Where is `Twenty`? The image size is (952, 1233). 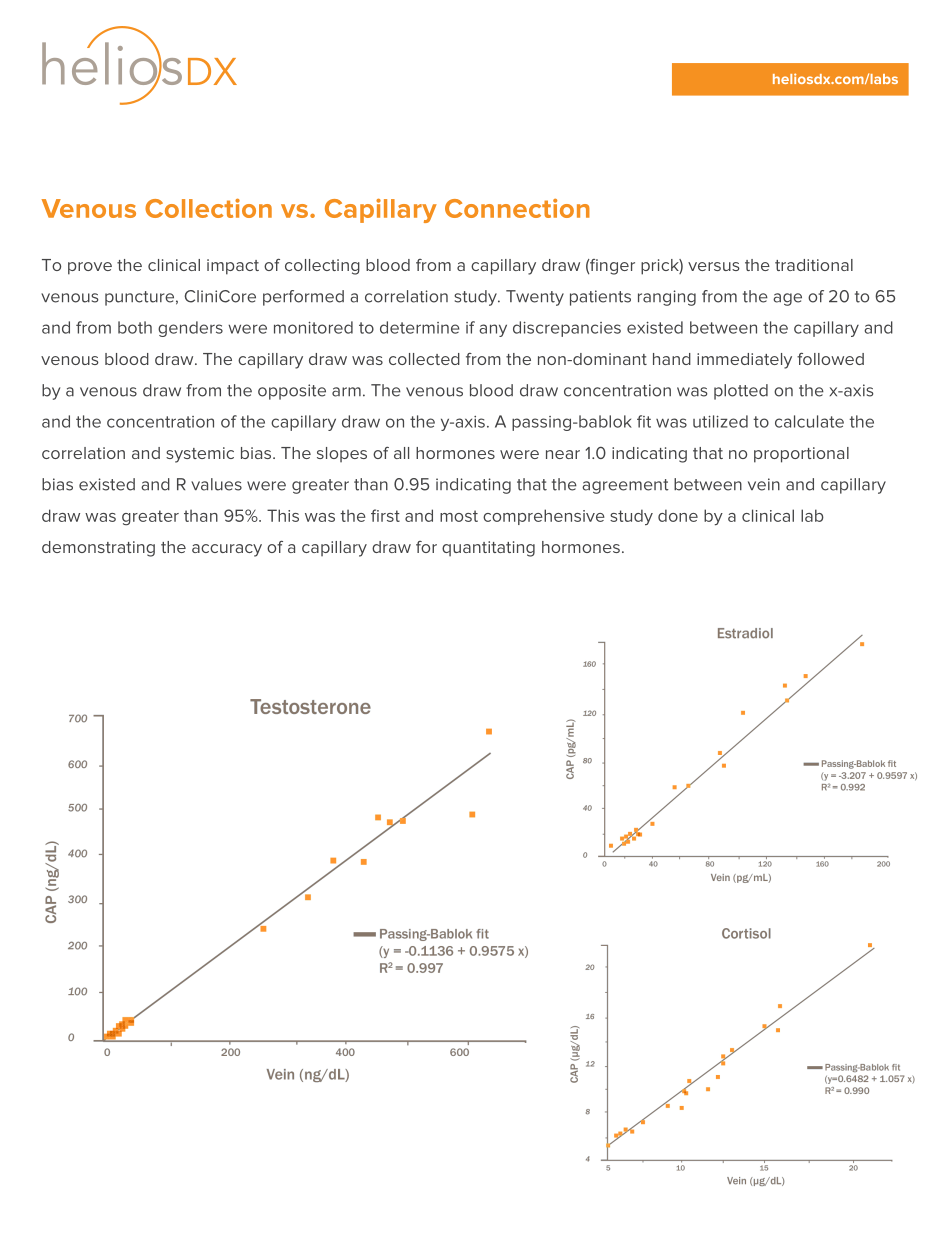
Twenty is located at coordinates (535, 298).
